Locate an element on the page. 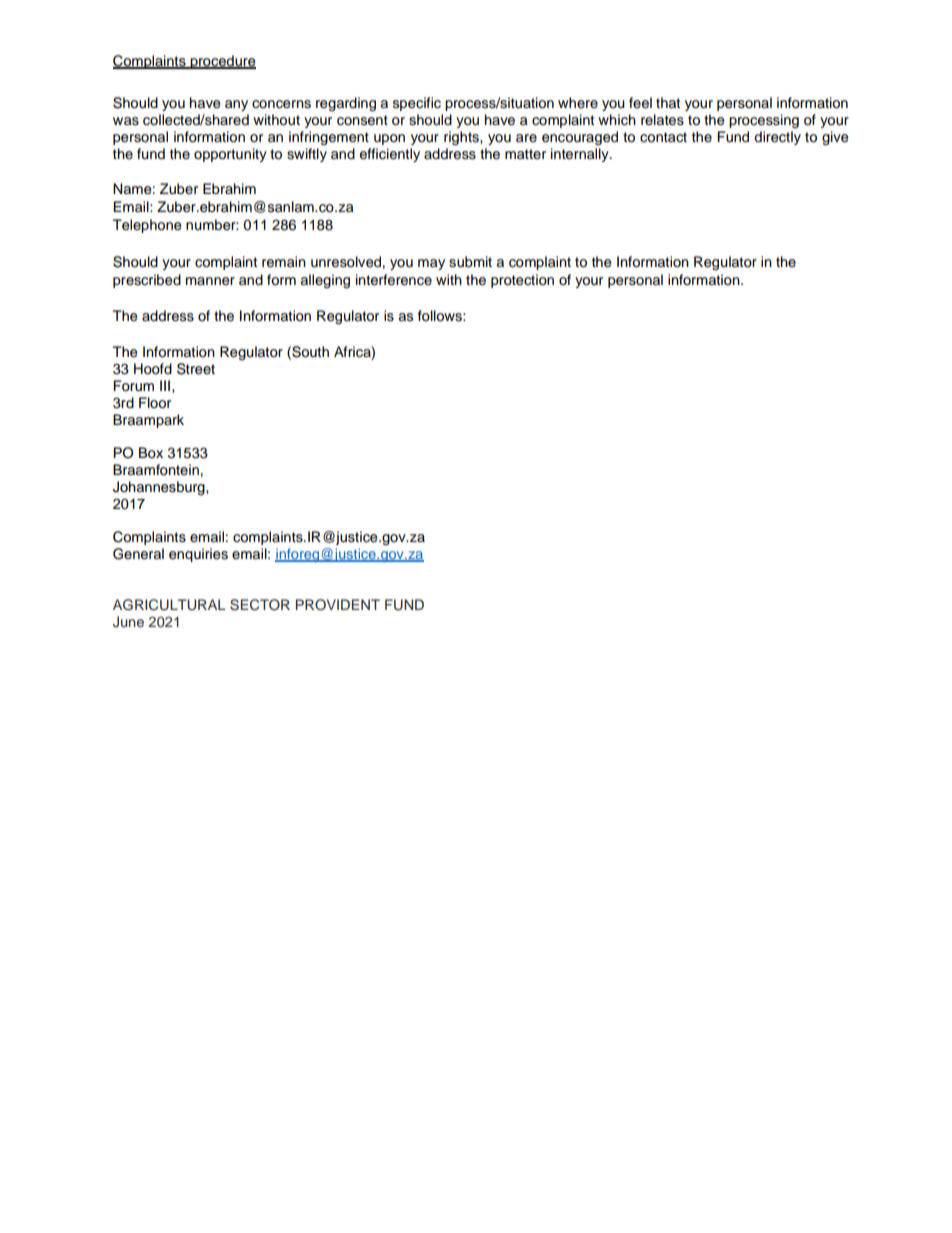  that is located at coordinates (668, 103).
